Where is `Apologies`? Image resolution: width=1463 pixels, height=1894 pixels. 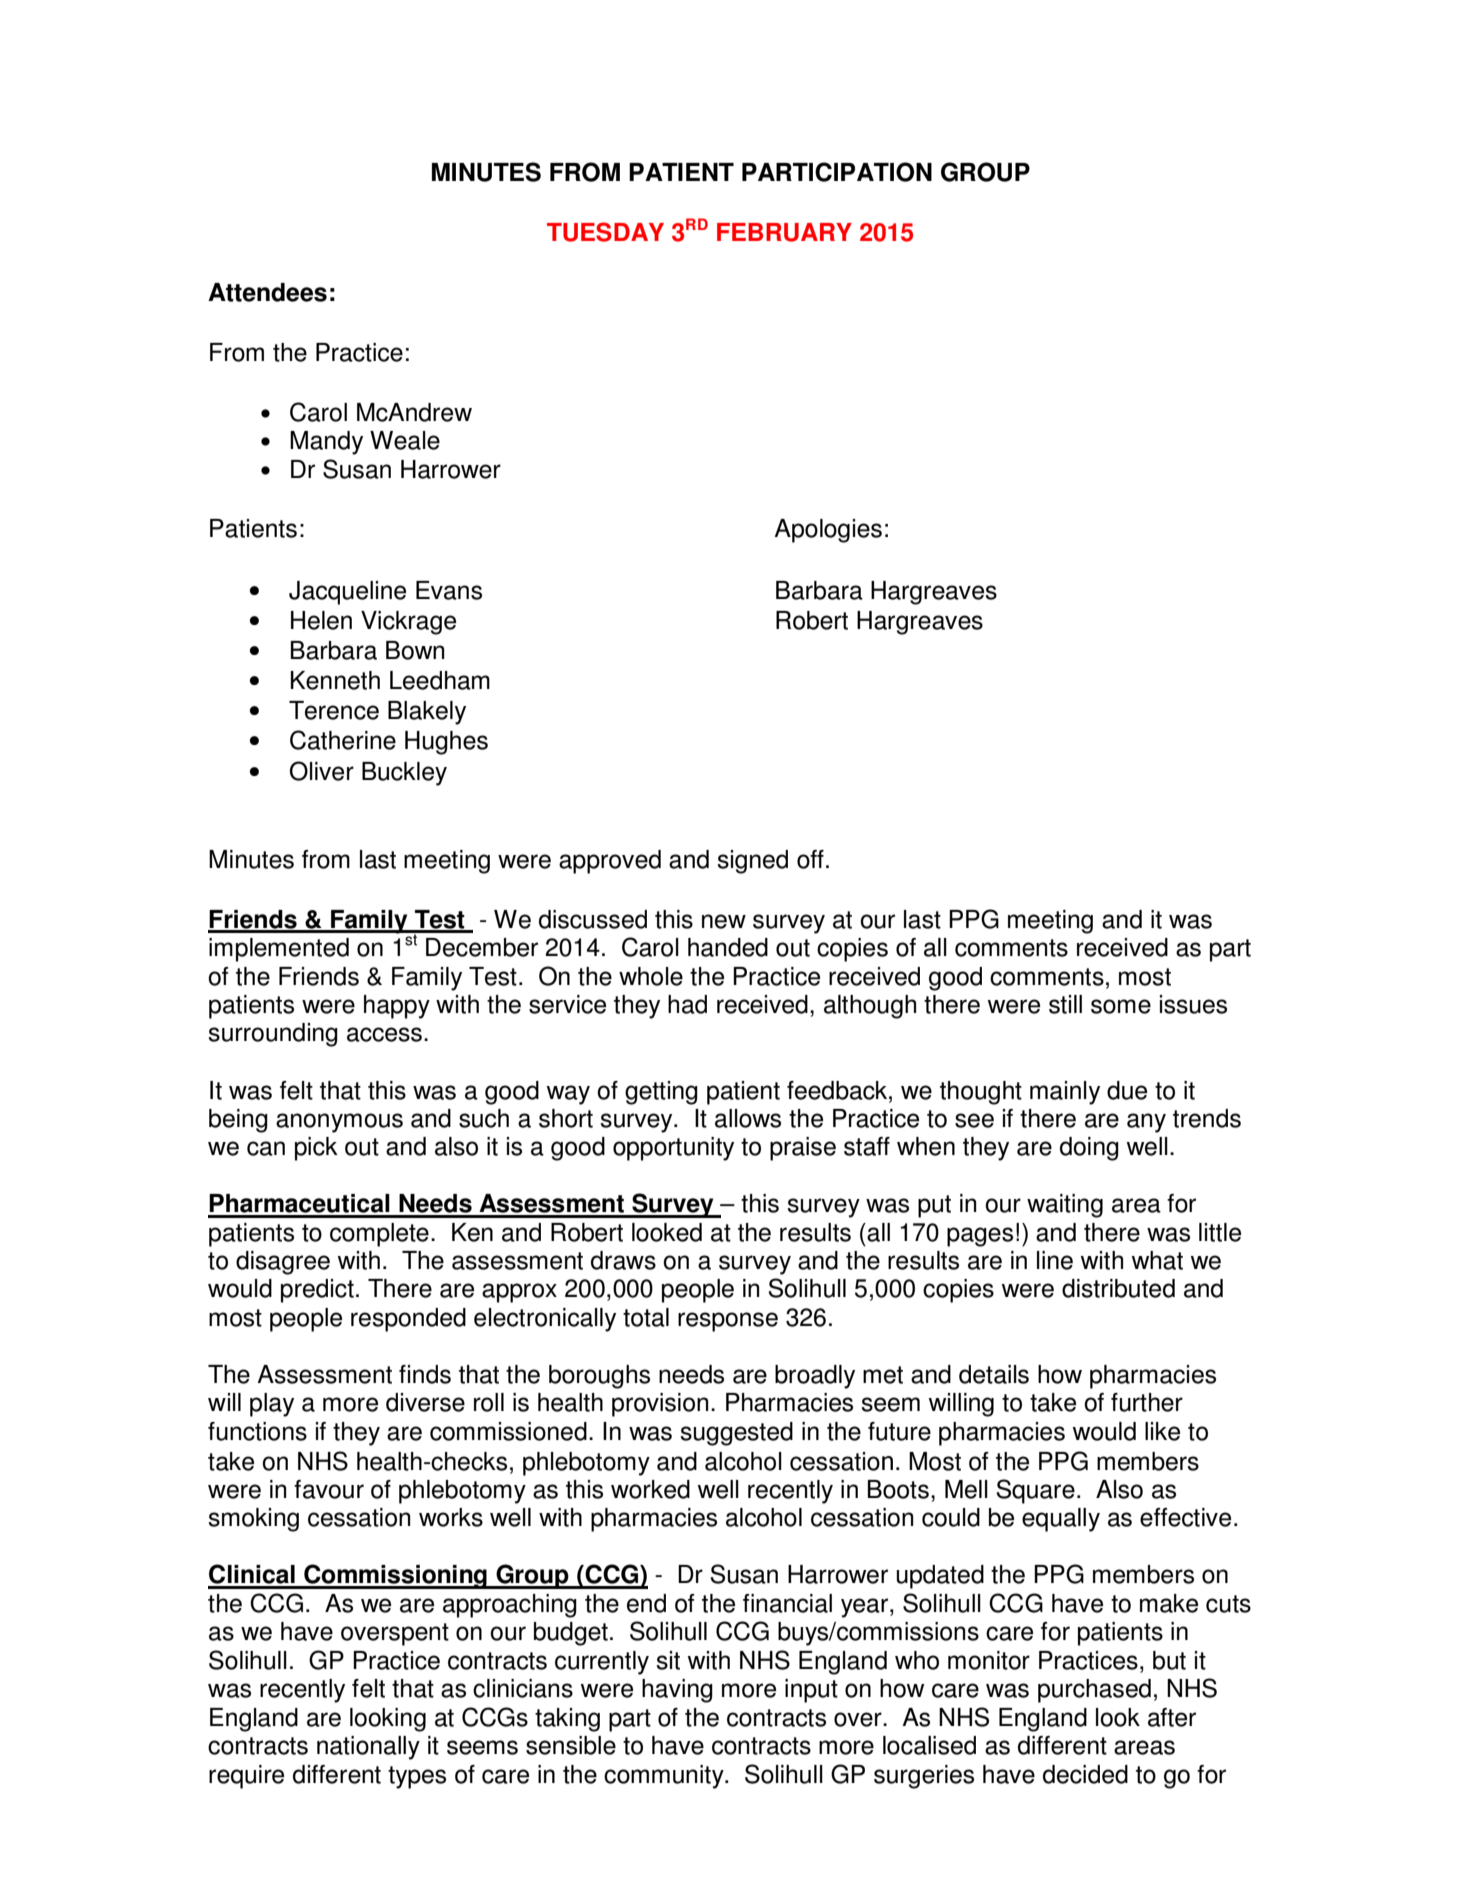 Apologies is located at coordinates (828, 531).
